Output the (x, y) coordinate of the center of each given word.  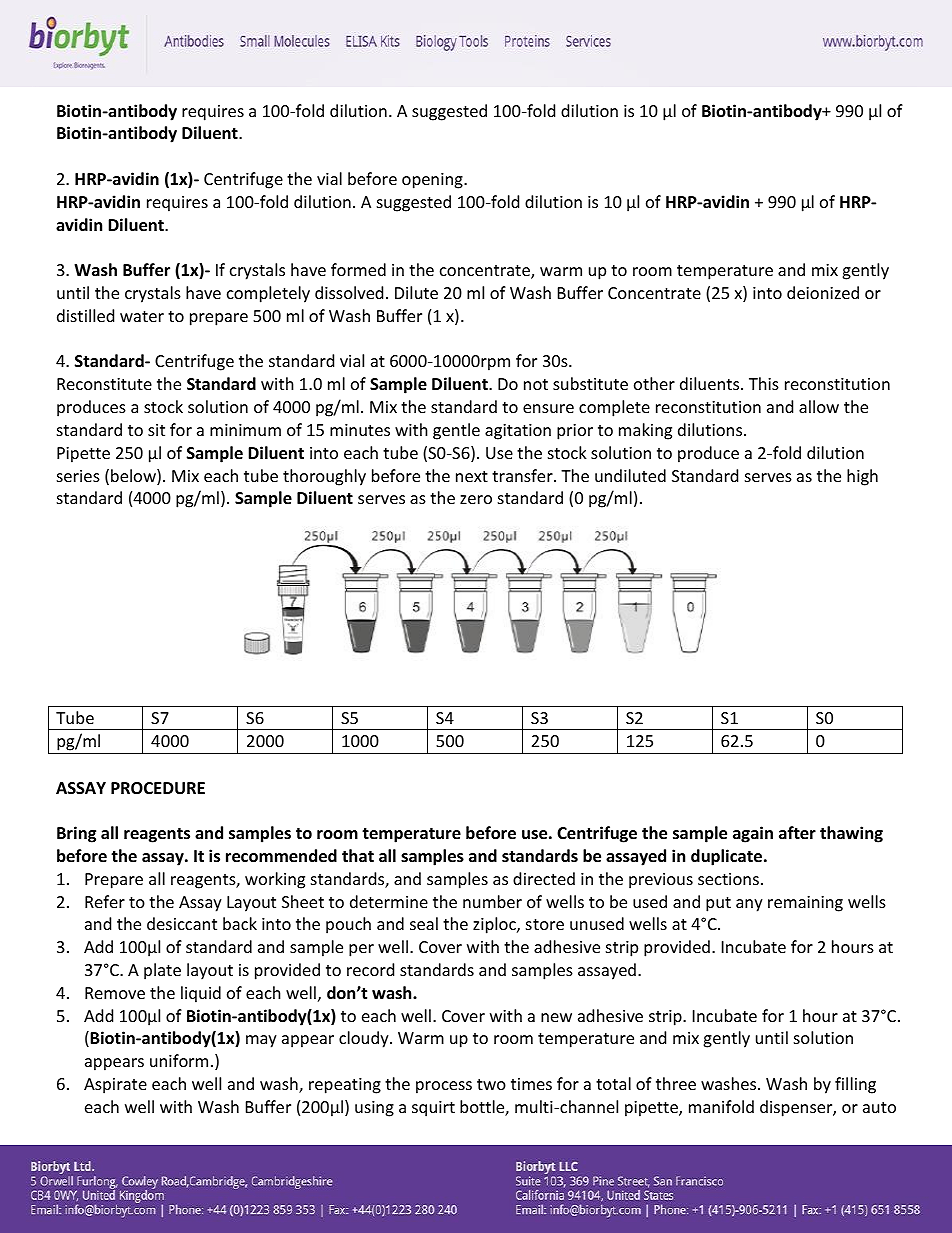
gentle (456, 431)
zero (476, 499)
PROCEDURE (158, 788)
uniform (179, 1060)
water (142, 316)
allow (819, 406)
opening (433, 181)
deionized (823, 292)
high (862, 477)
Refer (105, 901)
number (492, 901)
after (797, 833)
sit (156, 430)
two (491, 1084)
